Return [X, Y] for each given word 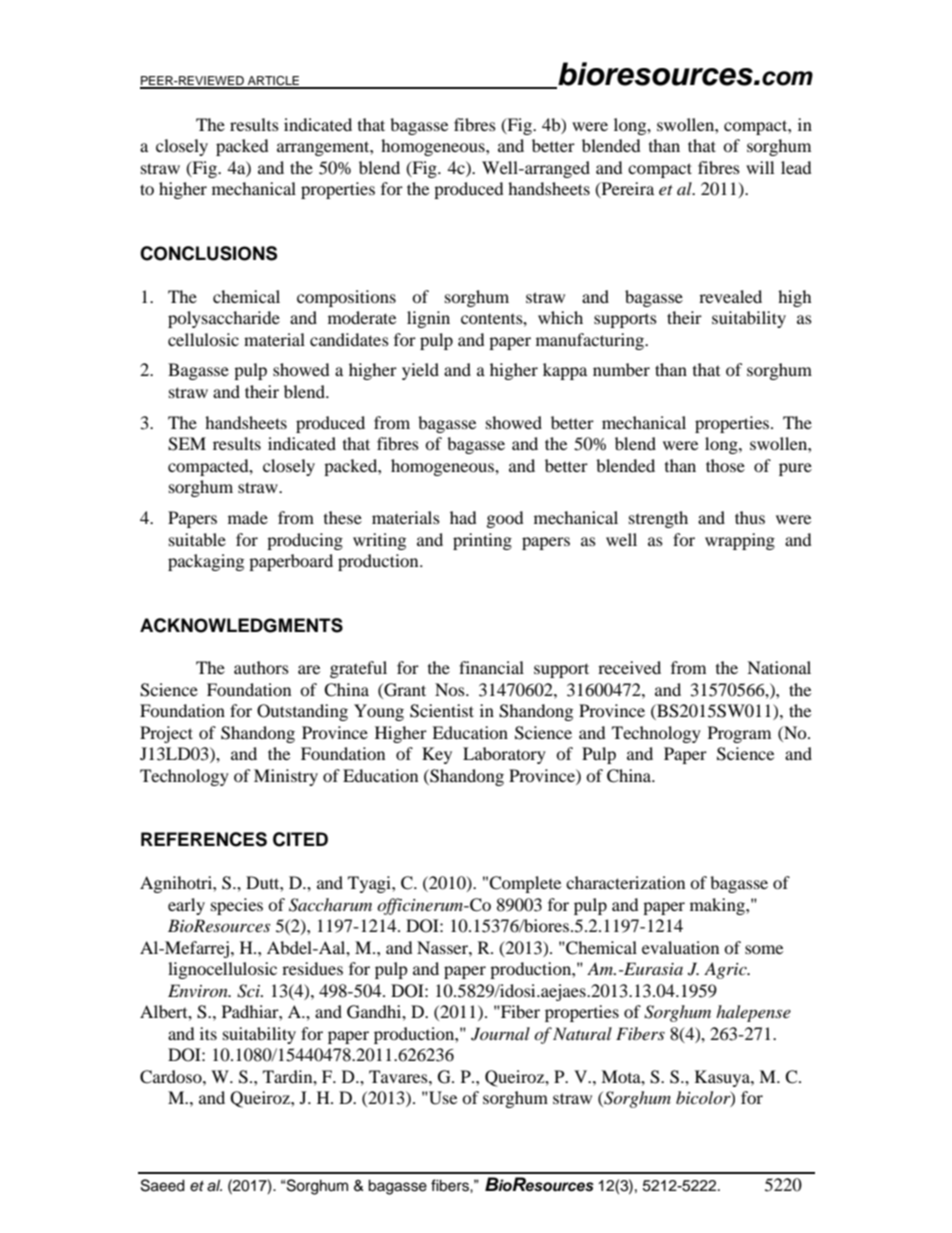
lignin [428, 319]
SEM [187, 444]
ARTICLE [273, 82]
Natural [582, 1033]
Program [739, 734]
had [463, 517]
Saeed [163, 1185]
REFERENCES [204, 839]
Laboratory [504, 755]
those [725, 465]
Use [442, 1098]
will [760, 167]
